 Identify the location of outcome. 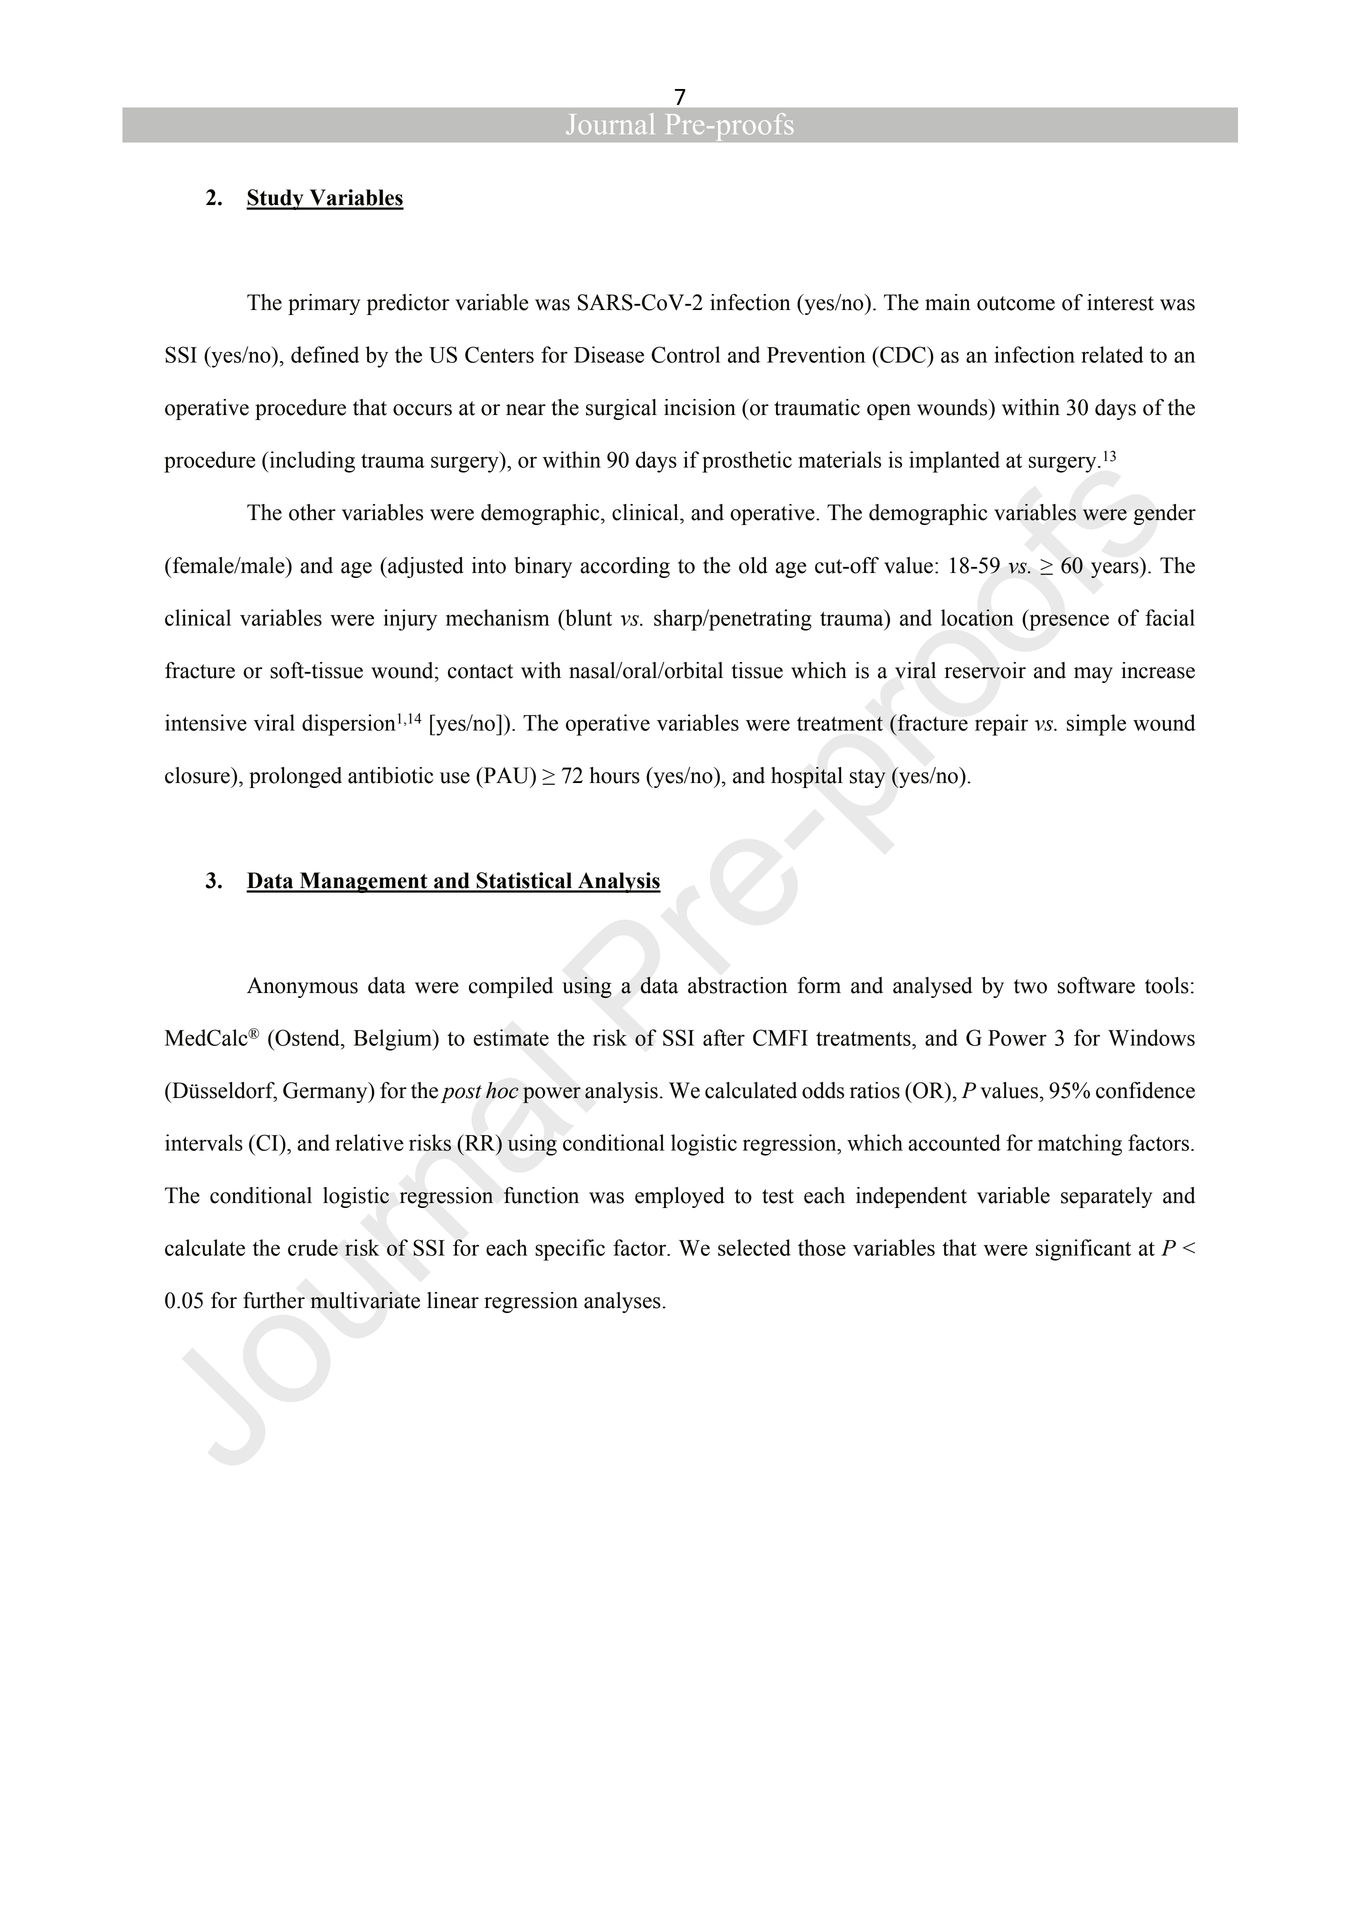
(1016, 303).
